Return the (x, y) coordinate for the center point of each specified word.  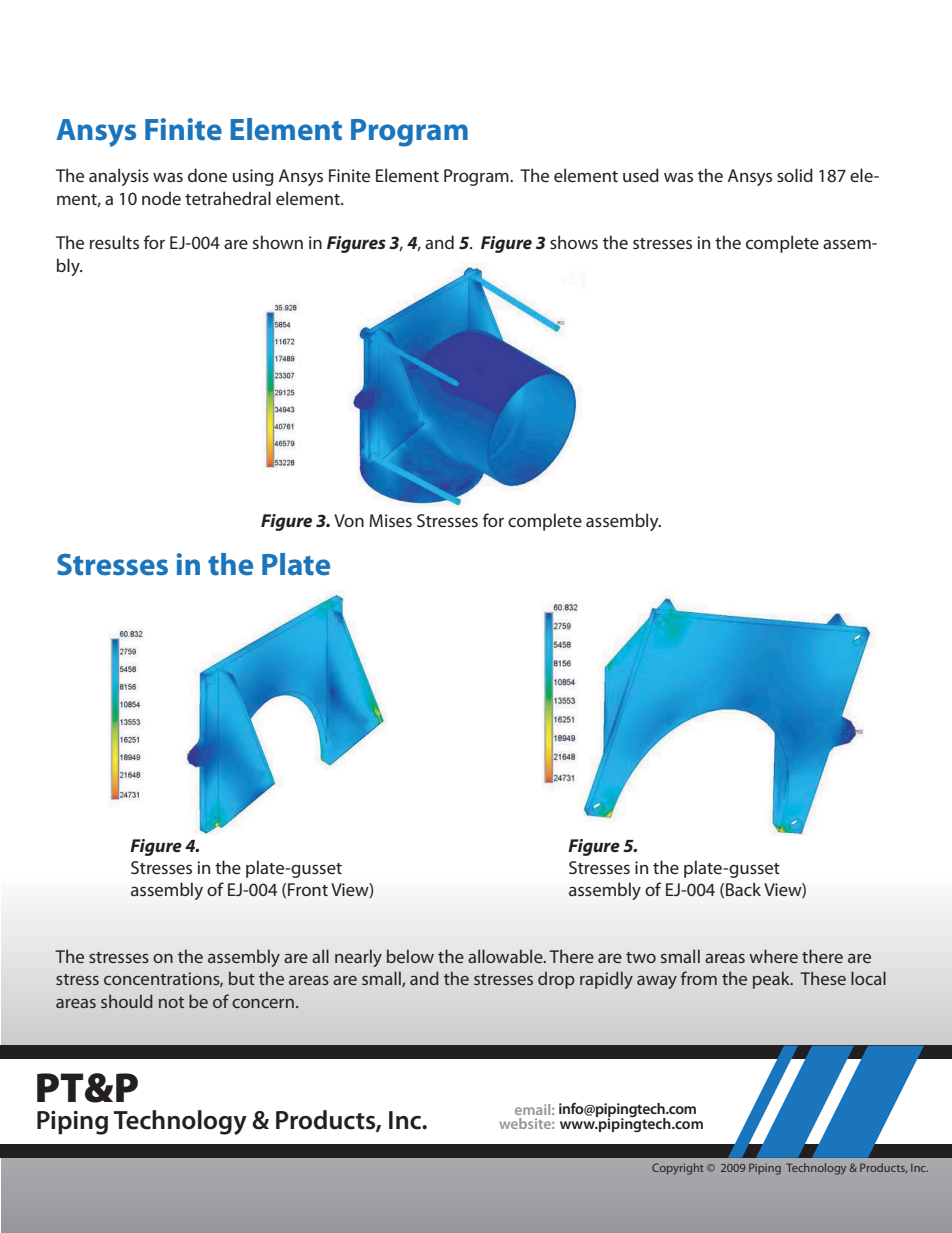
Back (743, 889)
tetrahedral (228, 198)
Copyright (678, 1169)
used (641, 175)
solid (795, 175)
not (171, 1002)
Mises (390, 520)
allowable (506, 956)
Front (308, 889)
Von (349, 520)
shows (574, 242)
